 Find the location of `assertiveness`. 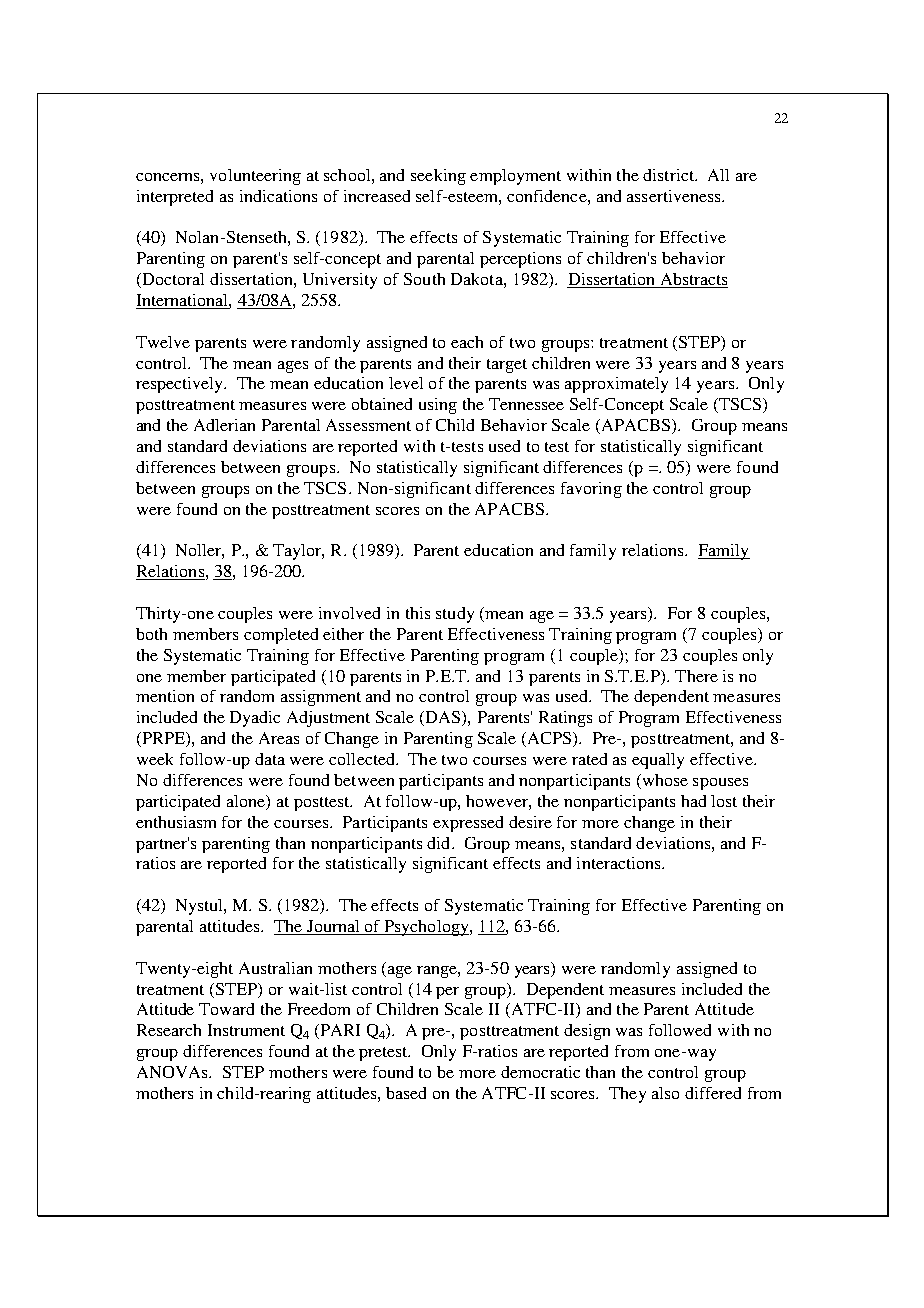

assertiveness is located at coordinates (675, 196).
